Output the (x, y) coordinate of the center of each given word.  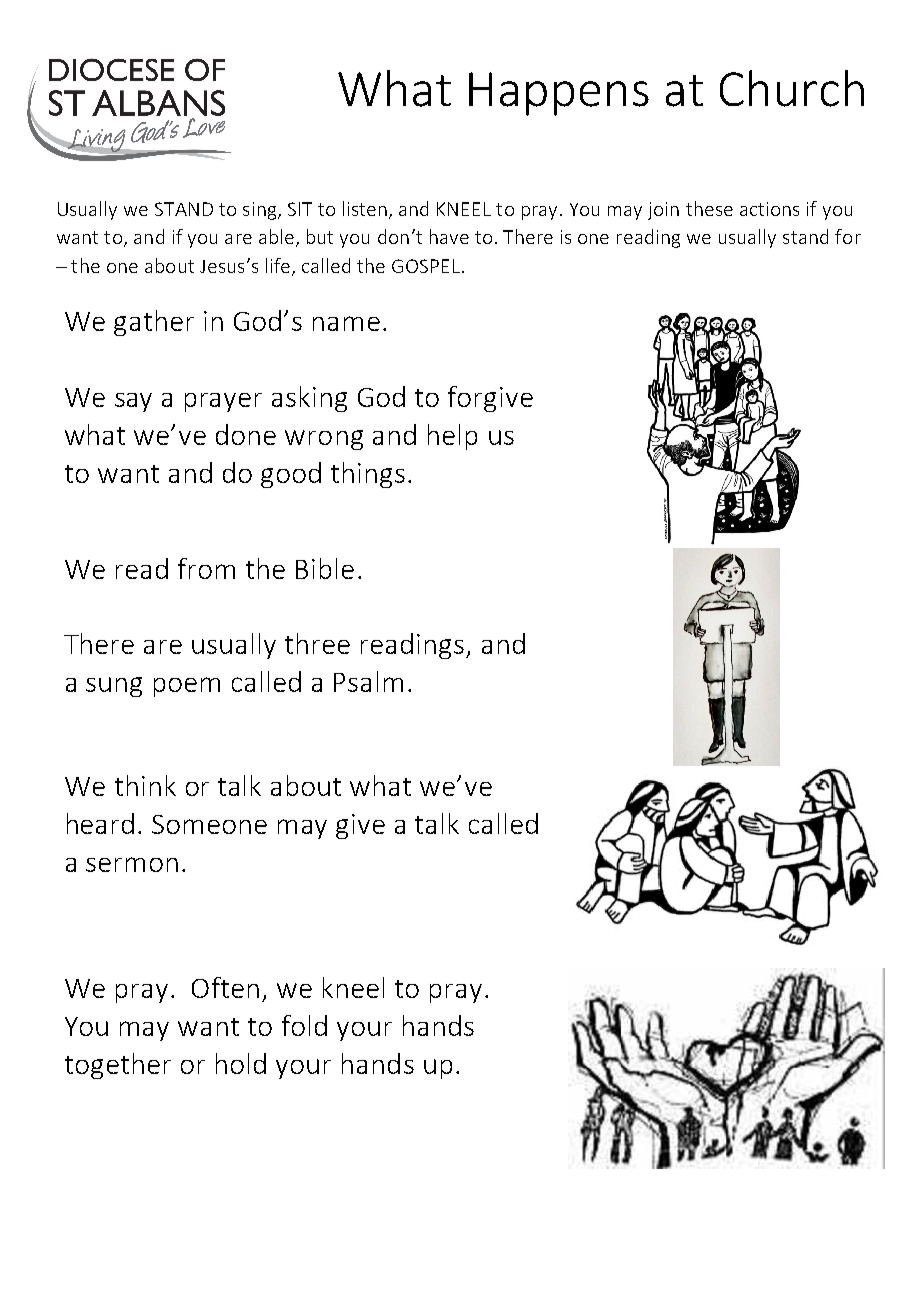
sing (261, 211)
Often (225, 987)
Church (792, 88)
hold (241, 1063)
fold (304, 1025)
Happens (559, 94)
